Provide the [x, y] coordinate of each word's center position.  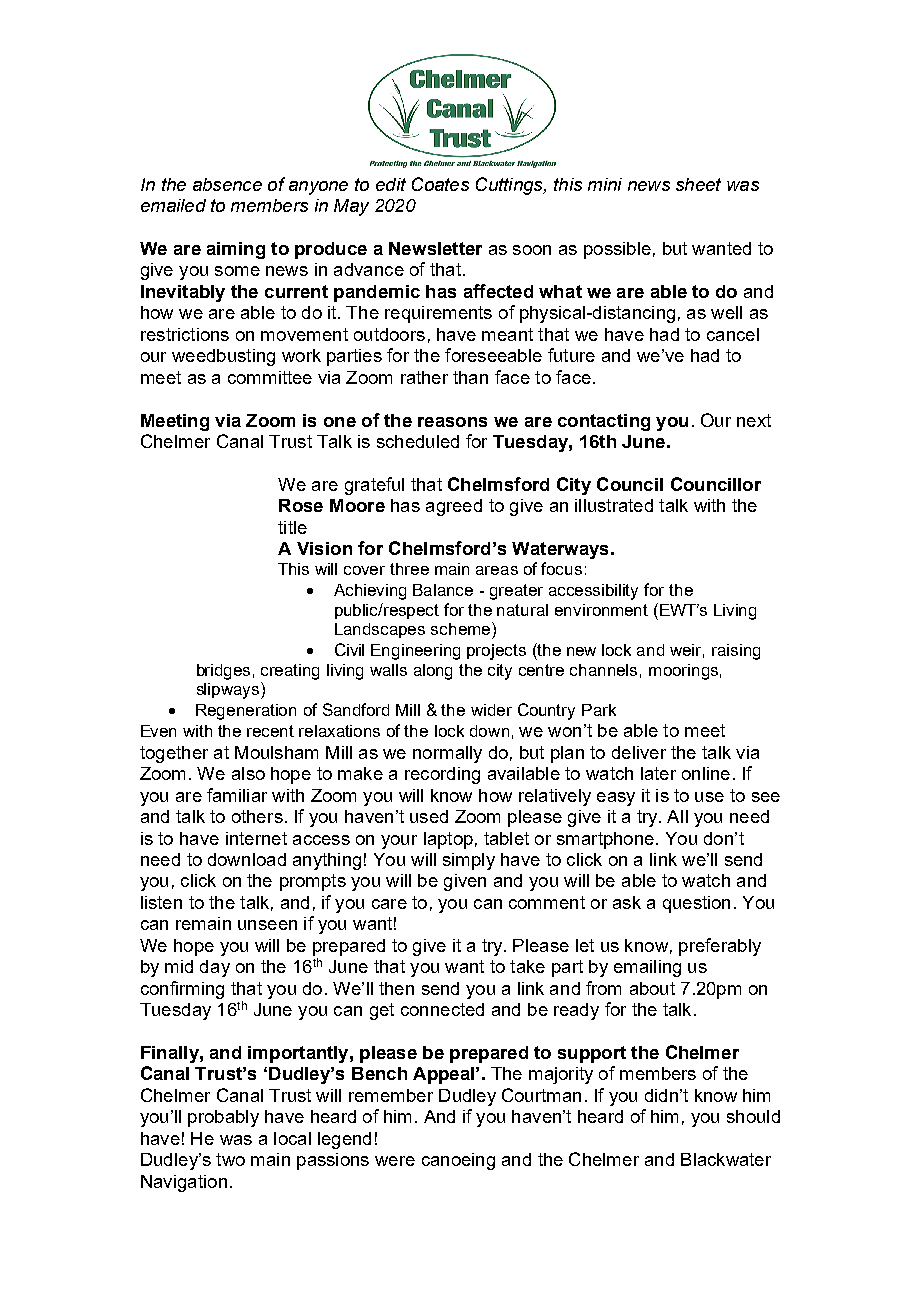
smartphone [605, 840]
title [292, 527]
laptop [448, 840]
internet [256, 838]
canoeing [458, 1161]
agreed [454, 507]
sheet [698, 184]
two [230, 1159]
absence [227, 184]
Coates [440, 184]
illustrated [614, 505]
